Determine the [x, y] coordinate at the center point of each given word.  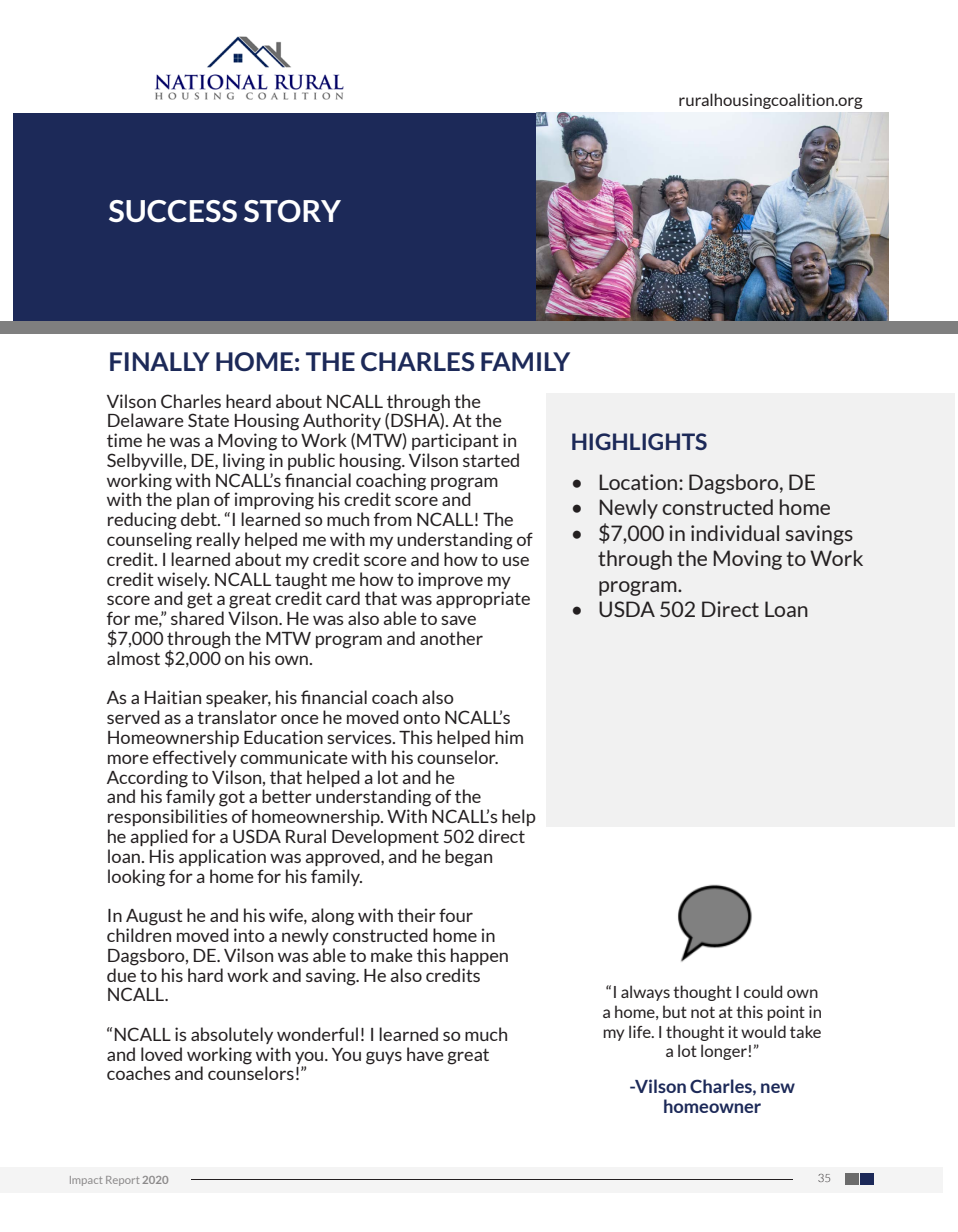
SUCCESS [173, 211]
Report [122, 1181]
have [425, 1054]
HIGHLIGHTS [639, 441]
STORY [292, 211]
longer [724, 1052]
